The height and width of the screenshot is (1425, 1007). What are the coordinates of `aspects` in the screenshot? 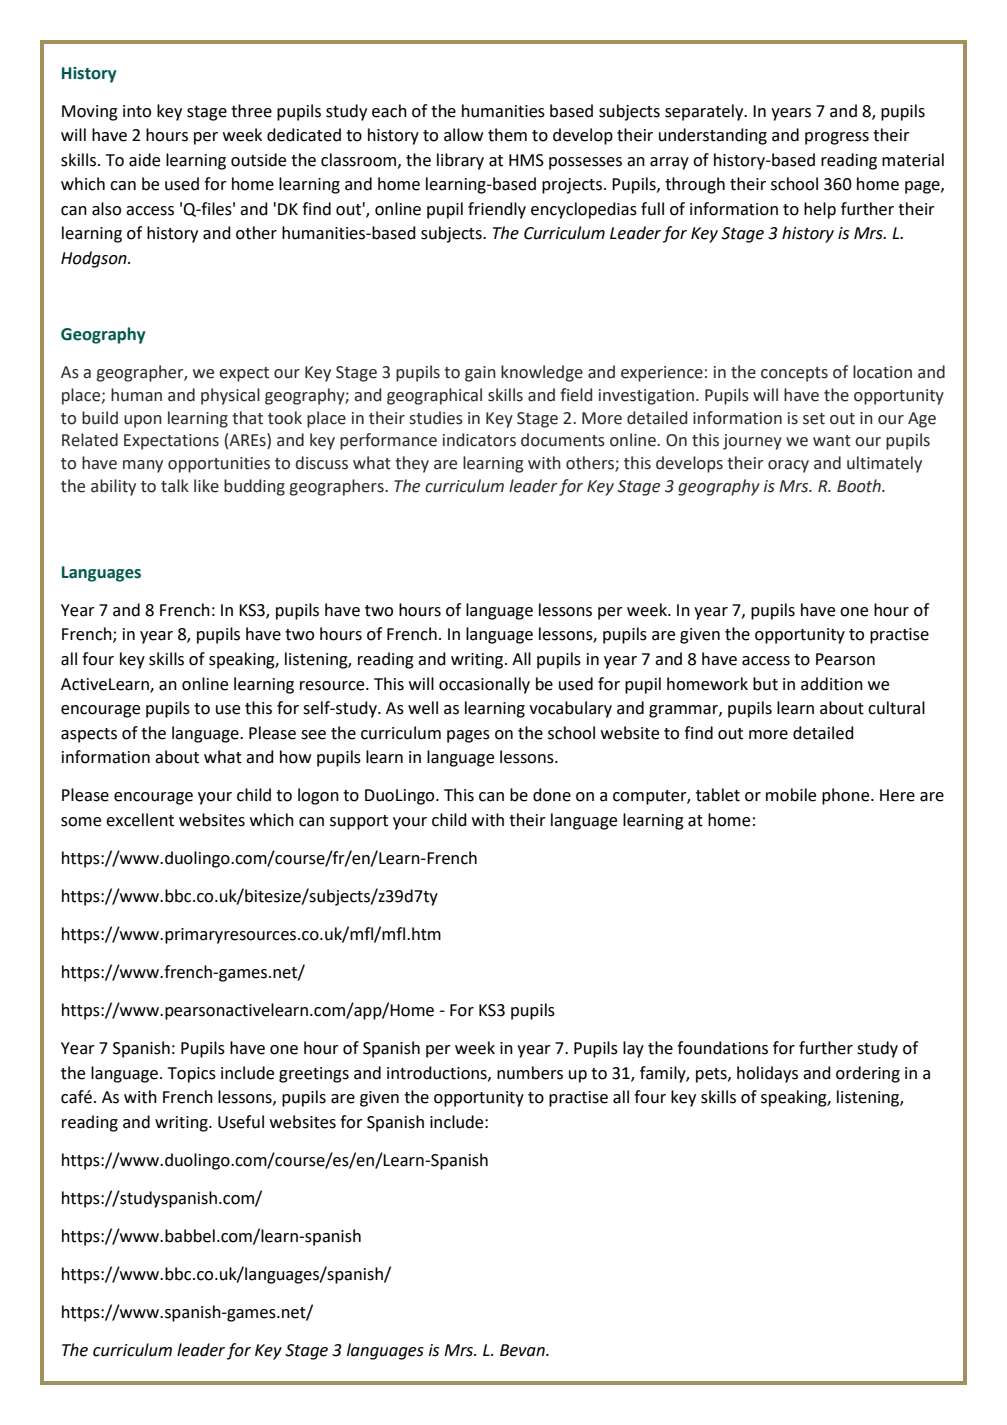 It's located at (89, 735).
